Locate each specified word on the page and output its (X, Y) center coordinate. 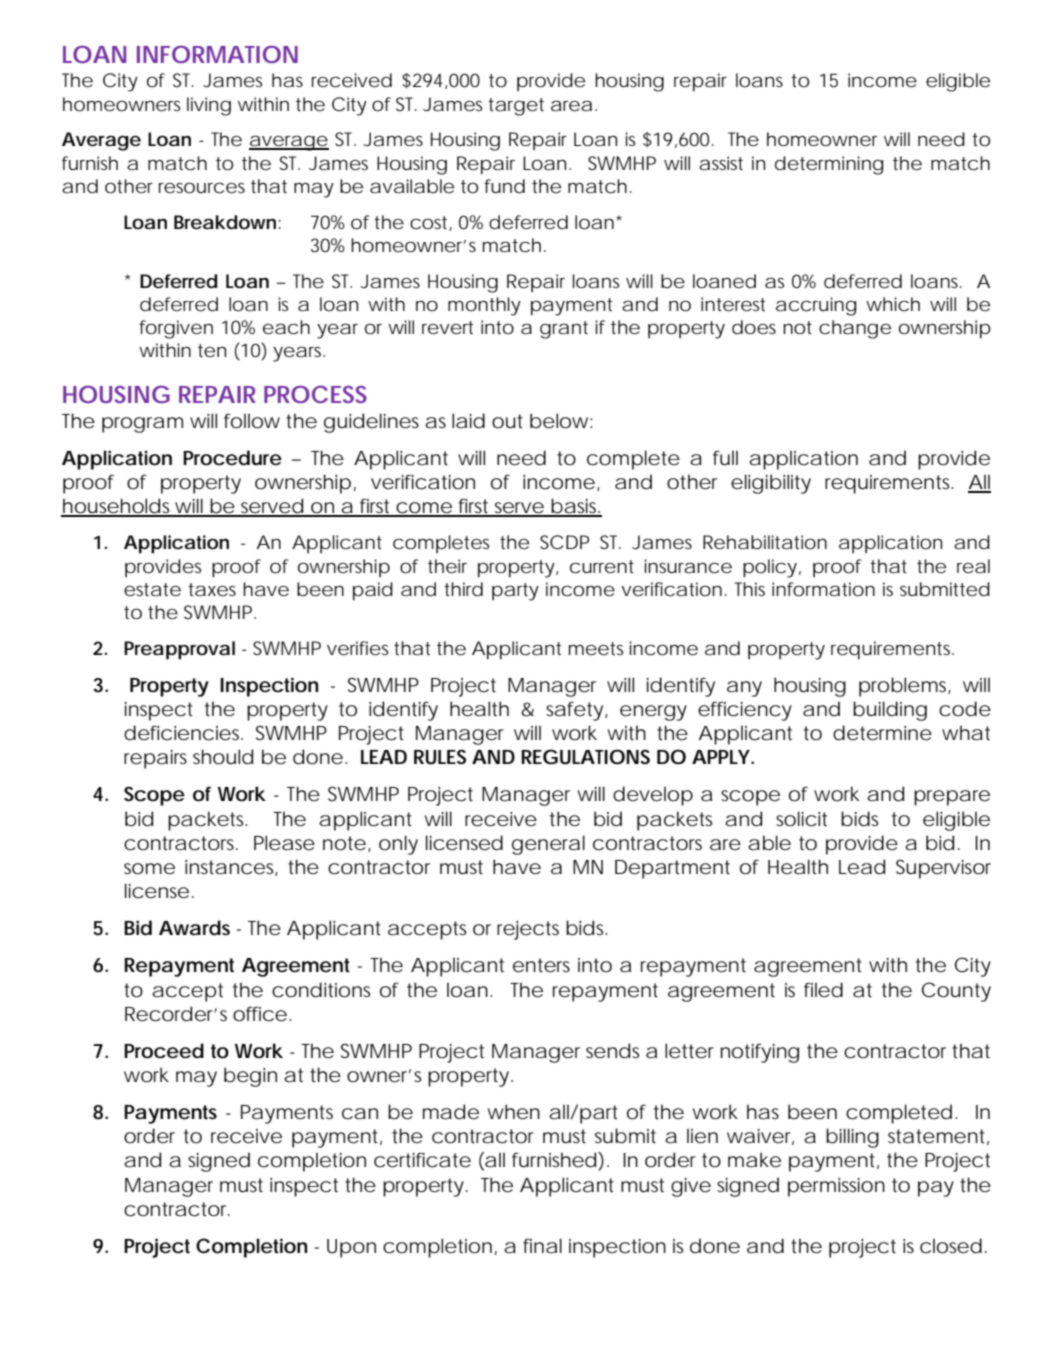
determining (829, 165)
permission (836, 1187)
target (516, 107)
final (542, 1246)
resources (202, 188)
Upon (351, 1248)
